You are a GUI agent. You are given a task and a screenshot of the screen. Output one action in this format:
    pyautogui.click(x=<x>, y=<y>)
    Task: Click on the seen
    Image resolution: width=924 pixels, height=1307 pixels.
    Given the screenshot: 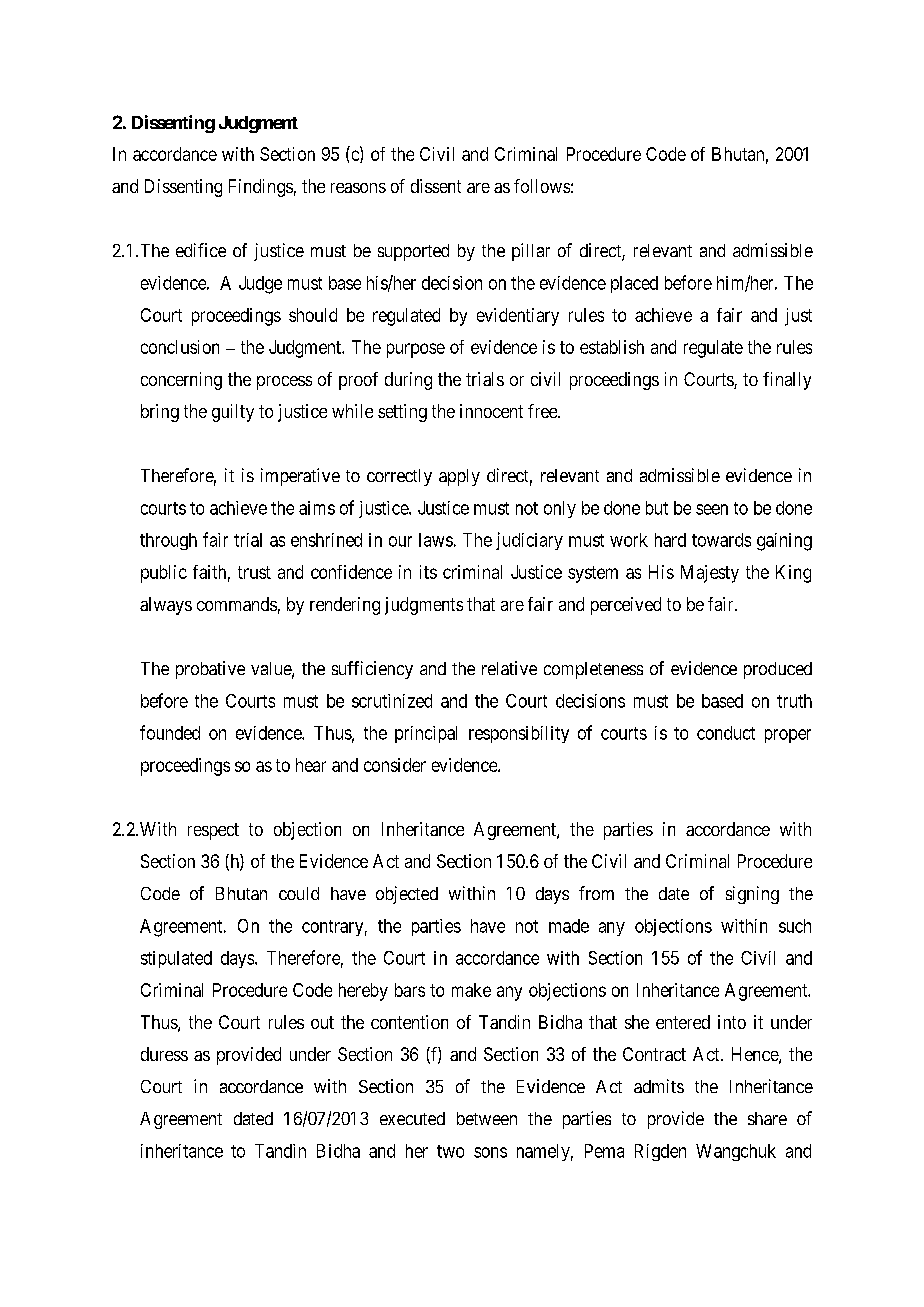 What is the action you would take?
    pyautogui.click(x=712, y=509)
